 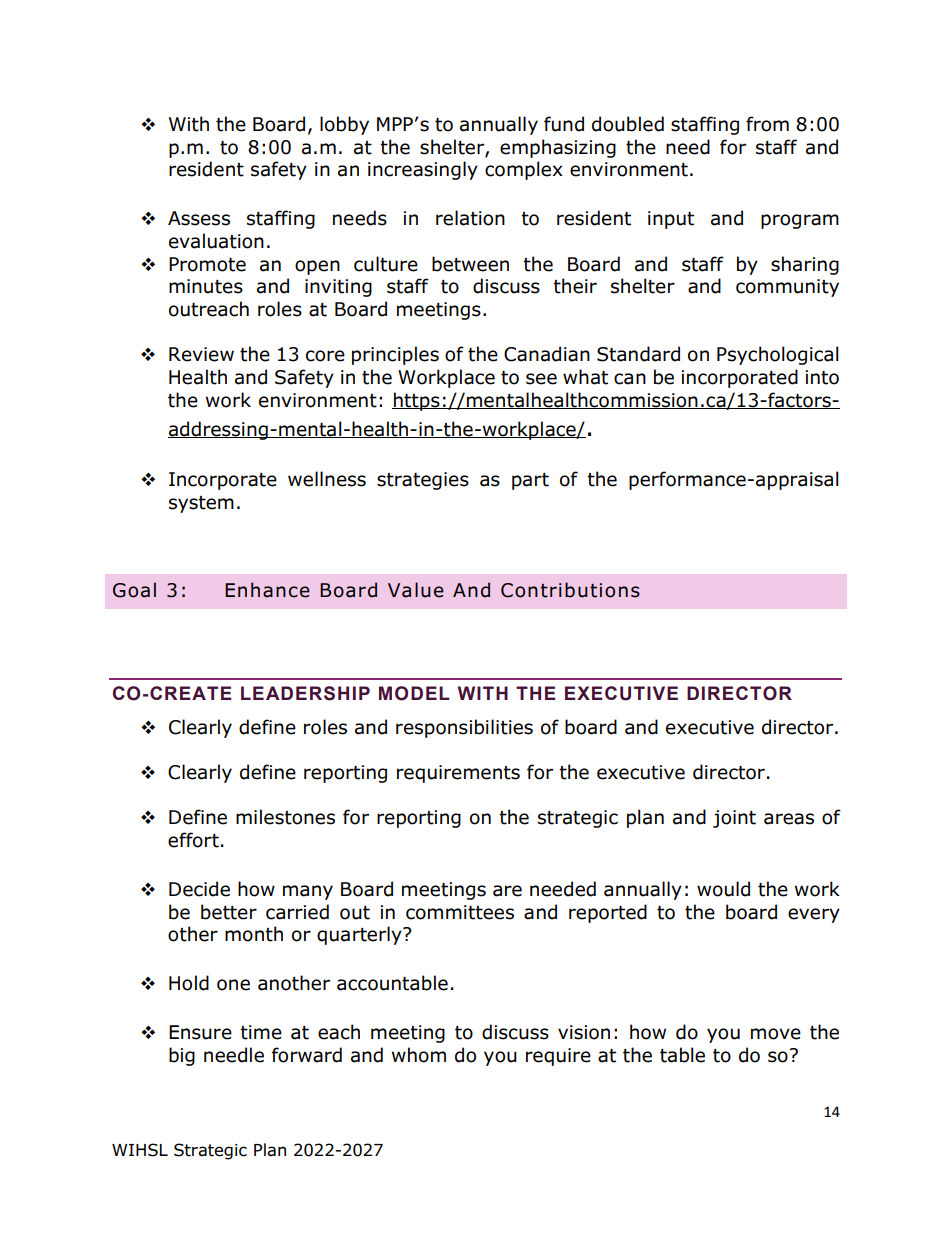 I want to click on from, so click(x=767, y=124).
